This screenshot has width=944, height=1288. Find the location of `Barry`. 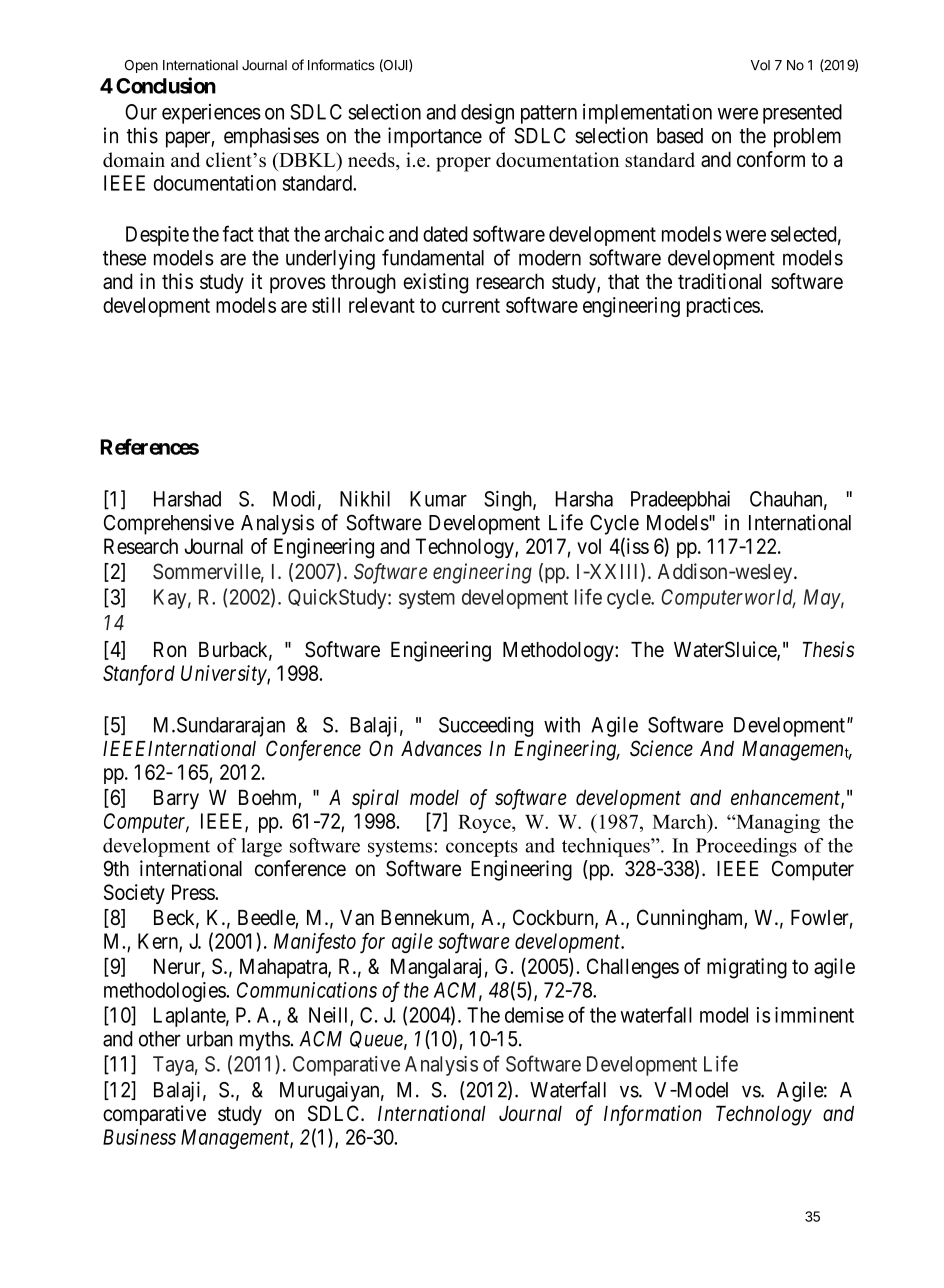

Barry is located at coordinates (176, 799).
